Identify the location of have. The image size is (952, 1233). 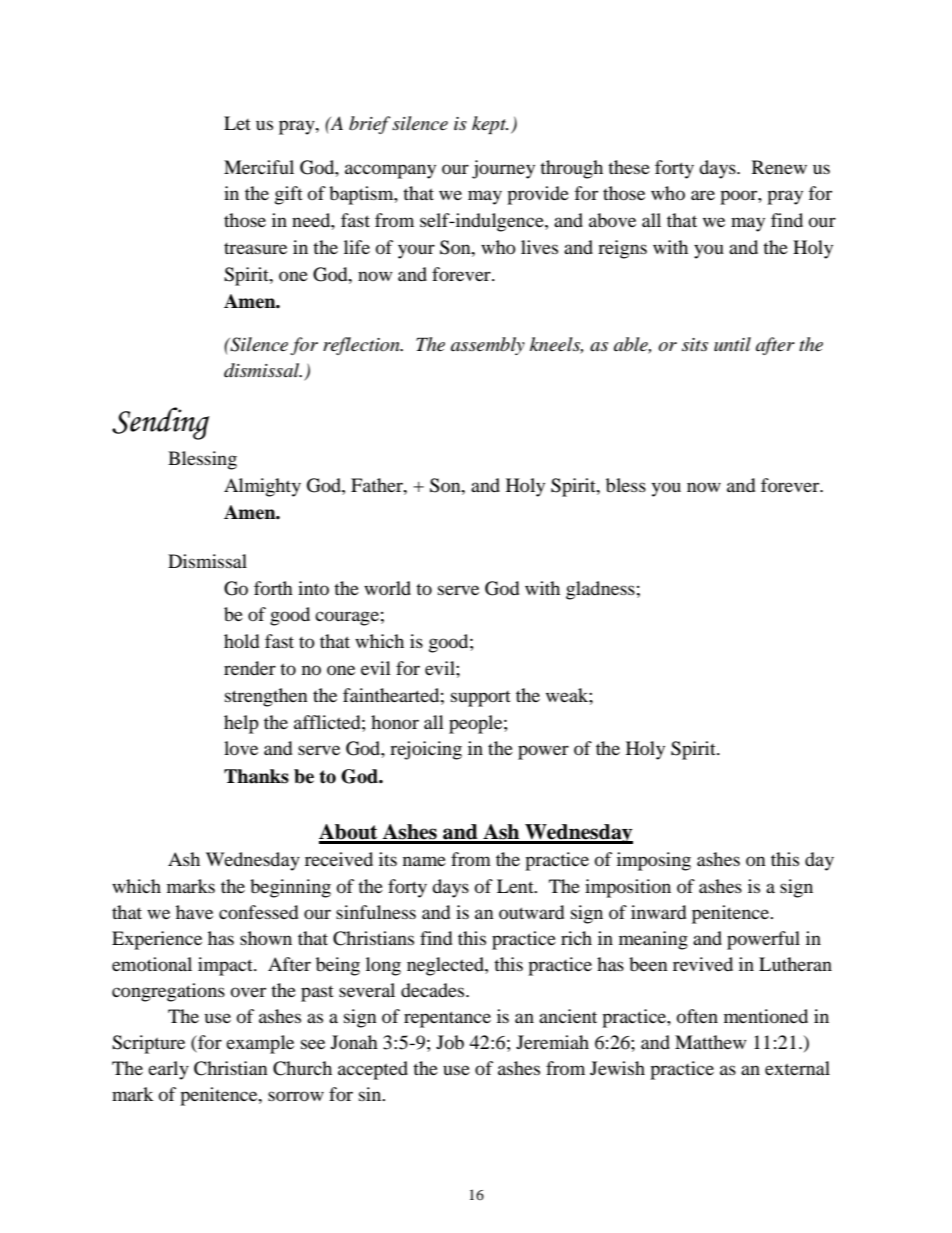
(194, 912).
